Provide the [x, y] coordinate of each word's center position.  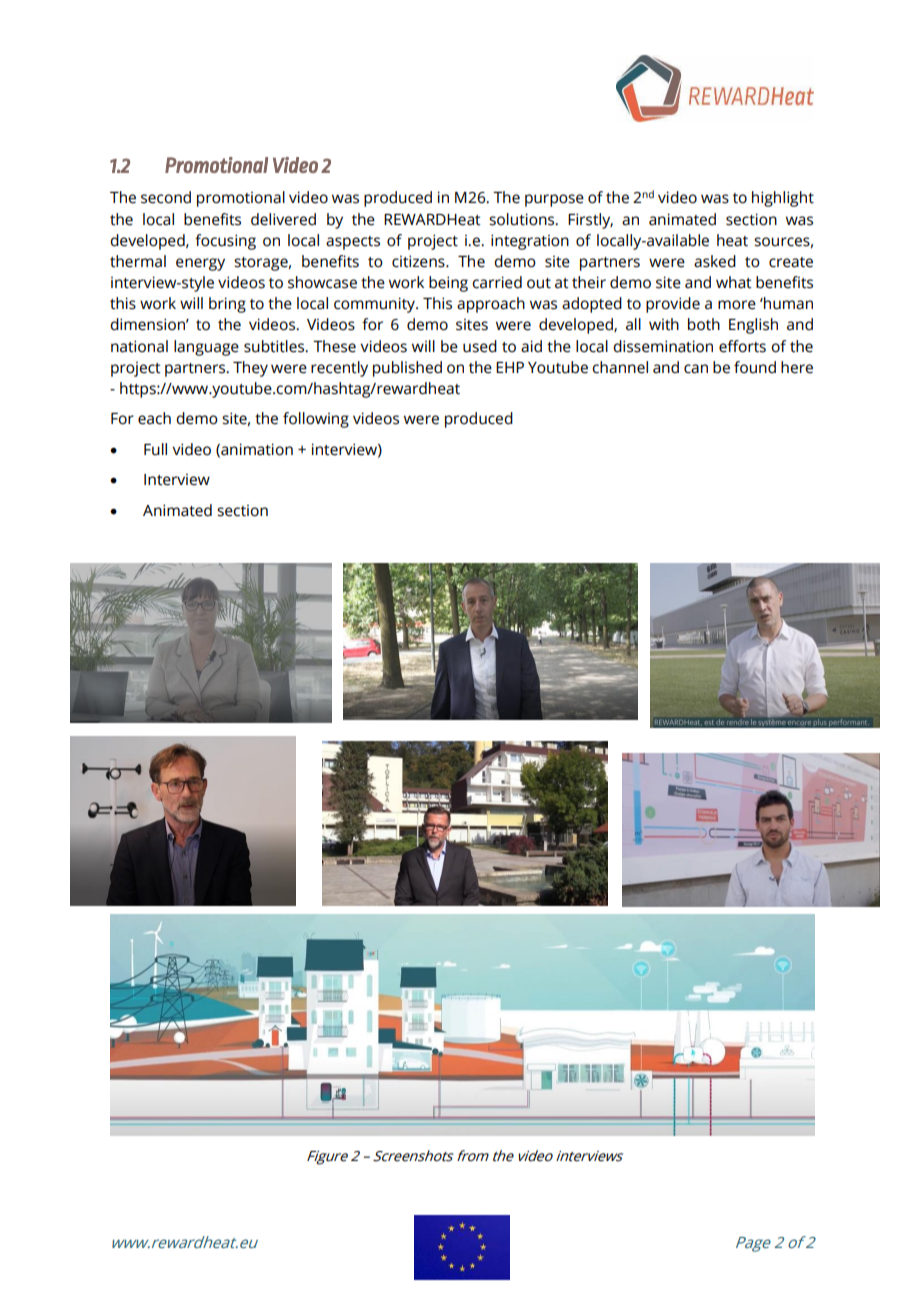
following [316, 420]
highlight [783, 199]
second [166, 197]
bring [227, 305]
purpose [554, 200]
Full [155, 449]
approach [491, 305]
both [704, 324]
